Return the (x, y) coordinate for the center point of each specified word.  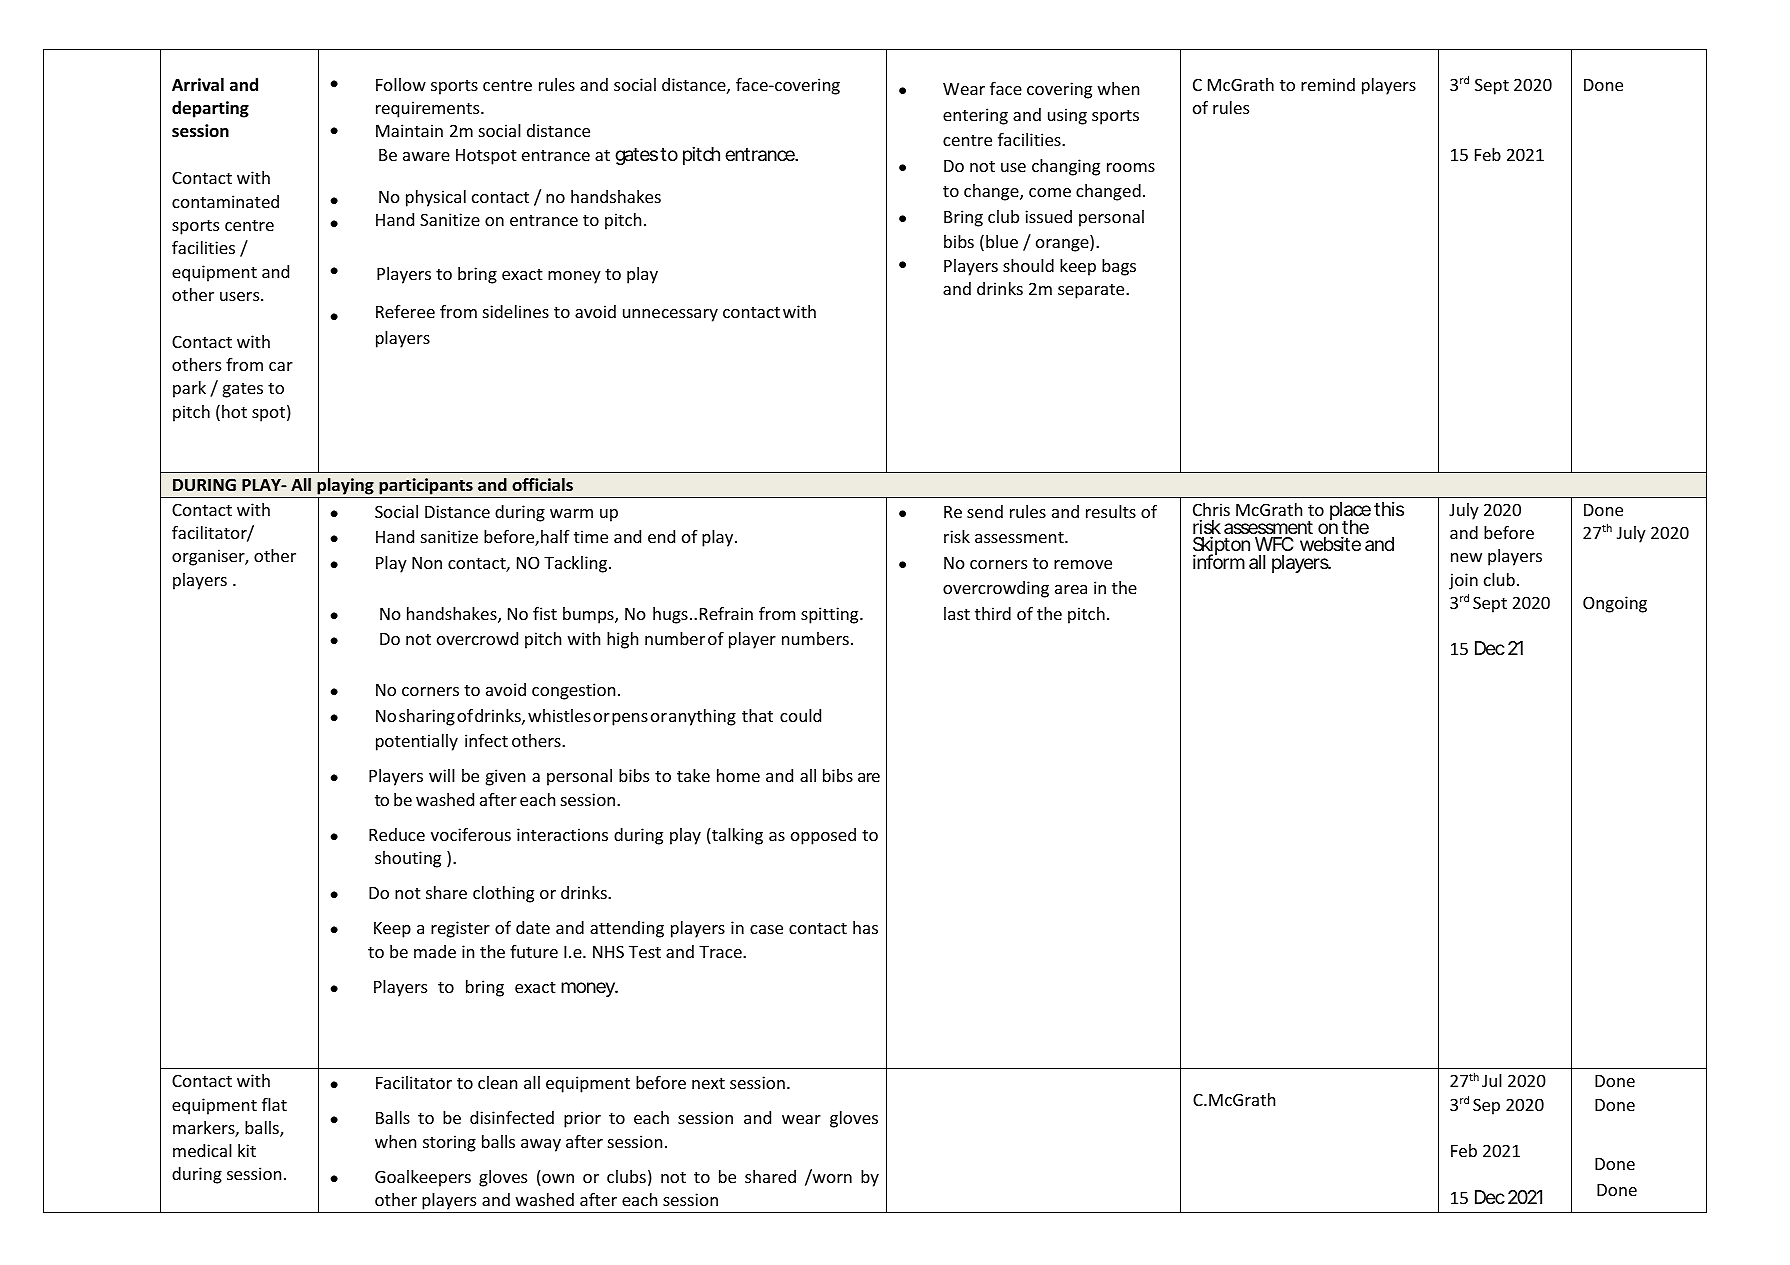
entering (975, 116)
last (957, 613)
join (1463, 581)
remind (1328, 84)
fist (545, 613)
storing (449, 1143)
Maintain (409, 130)
